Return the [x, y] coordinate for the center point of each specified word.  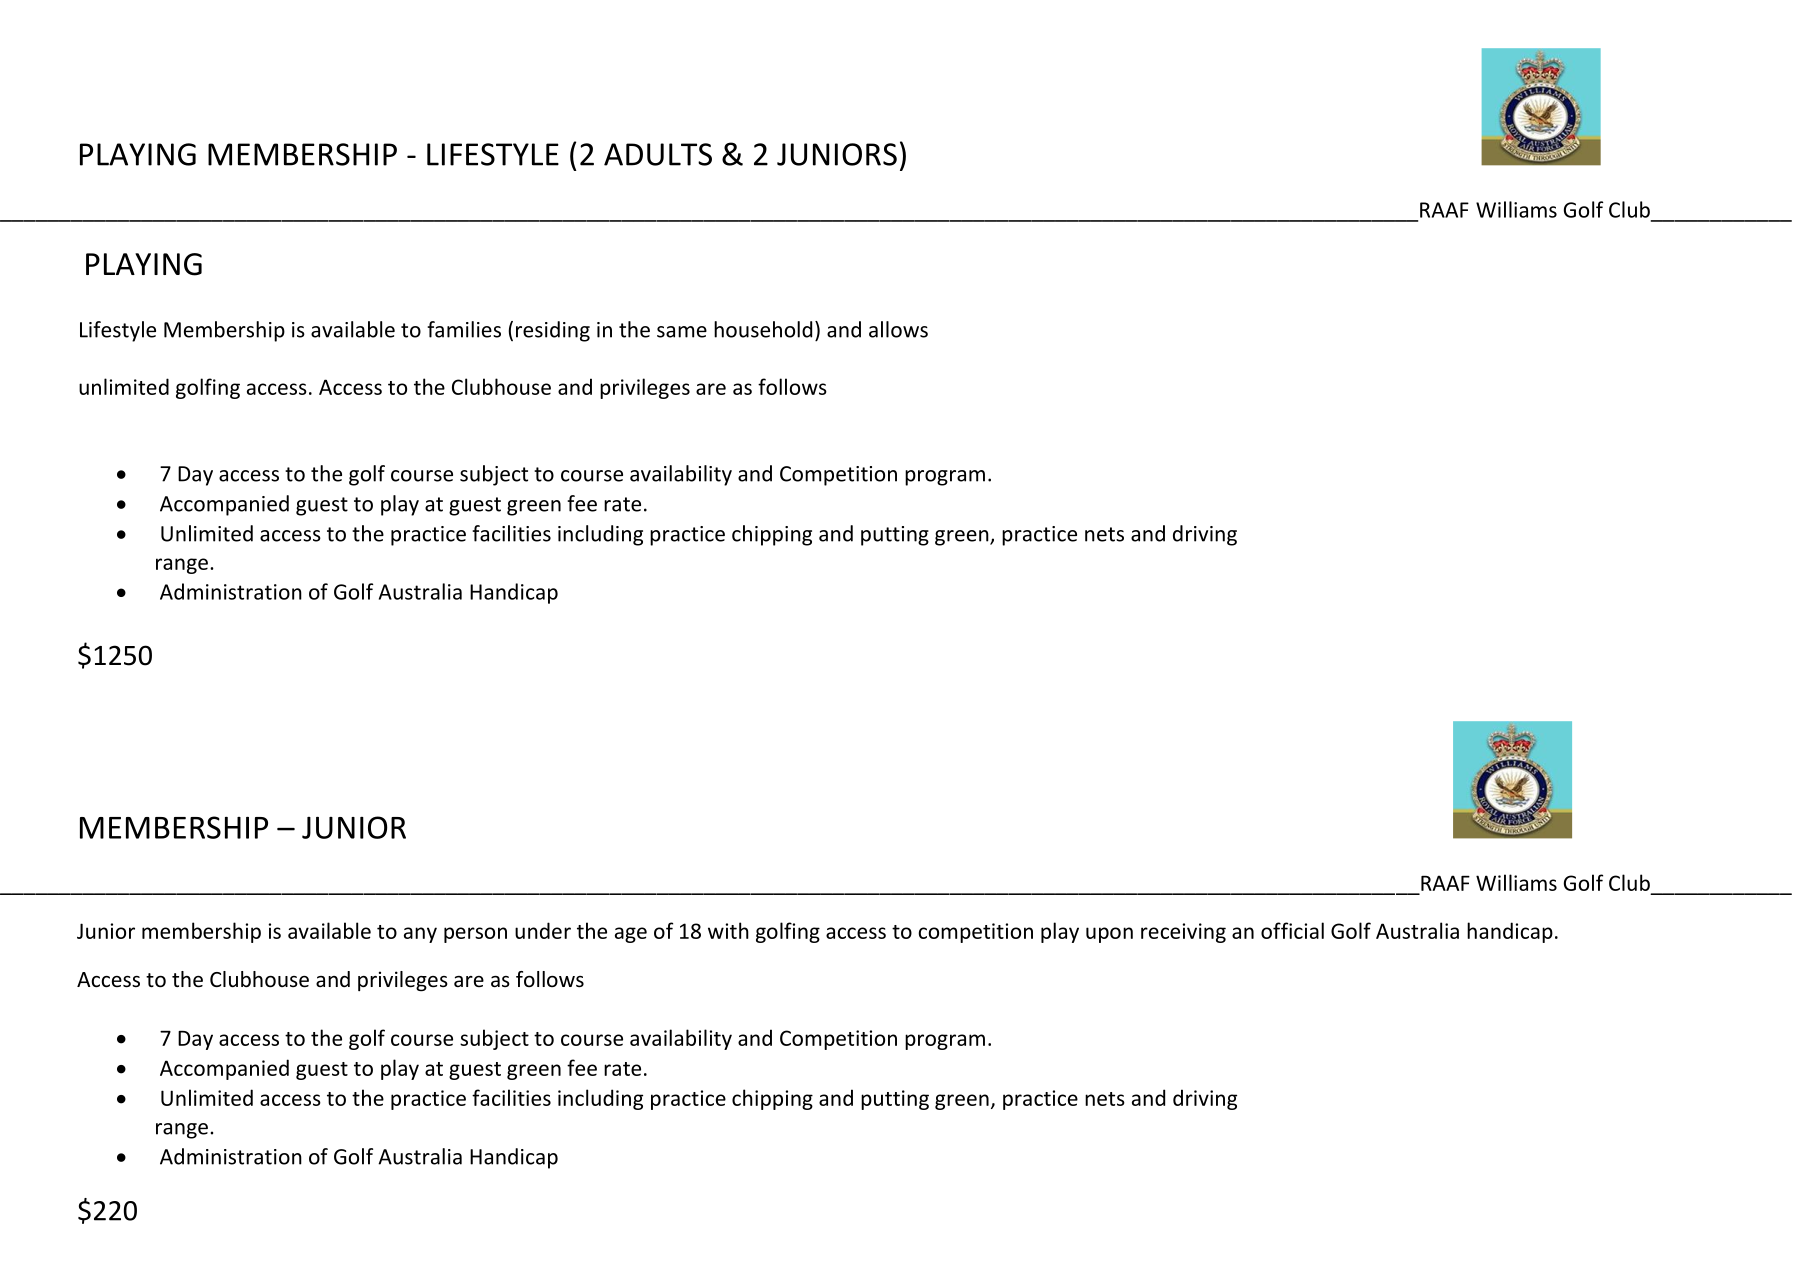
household [763, 329]
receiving [1183, 933]
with [728, 930]
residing [553, 331]
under [543, 930]
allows [898, 329]
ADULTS [658, 154]
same [682, 332]
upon [1109, 935]
